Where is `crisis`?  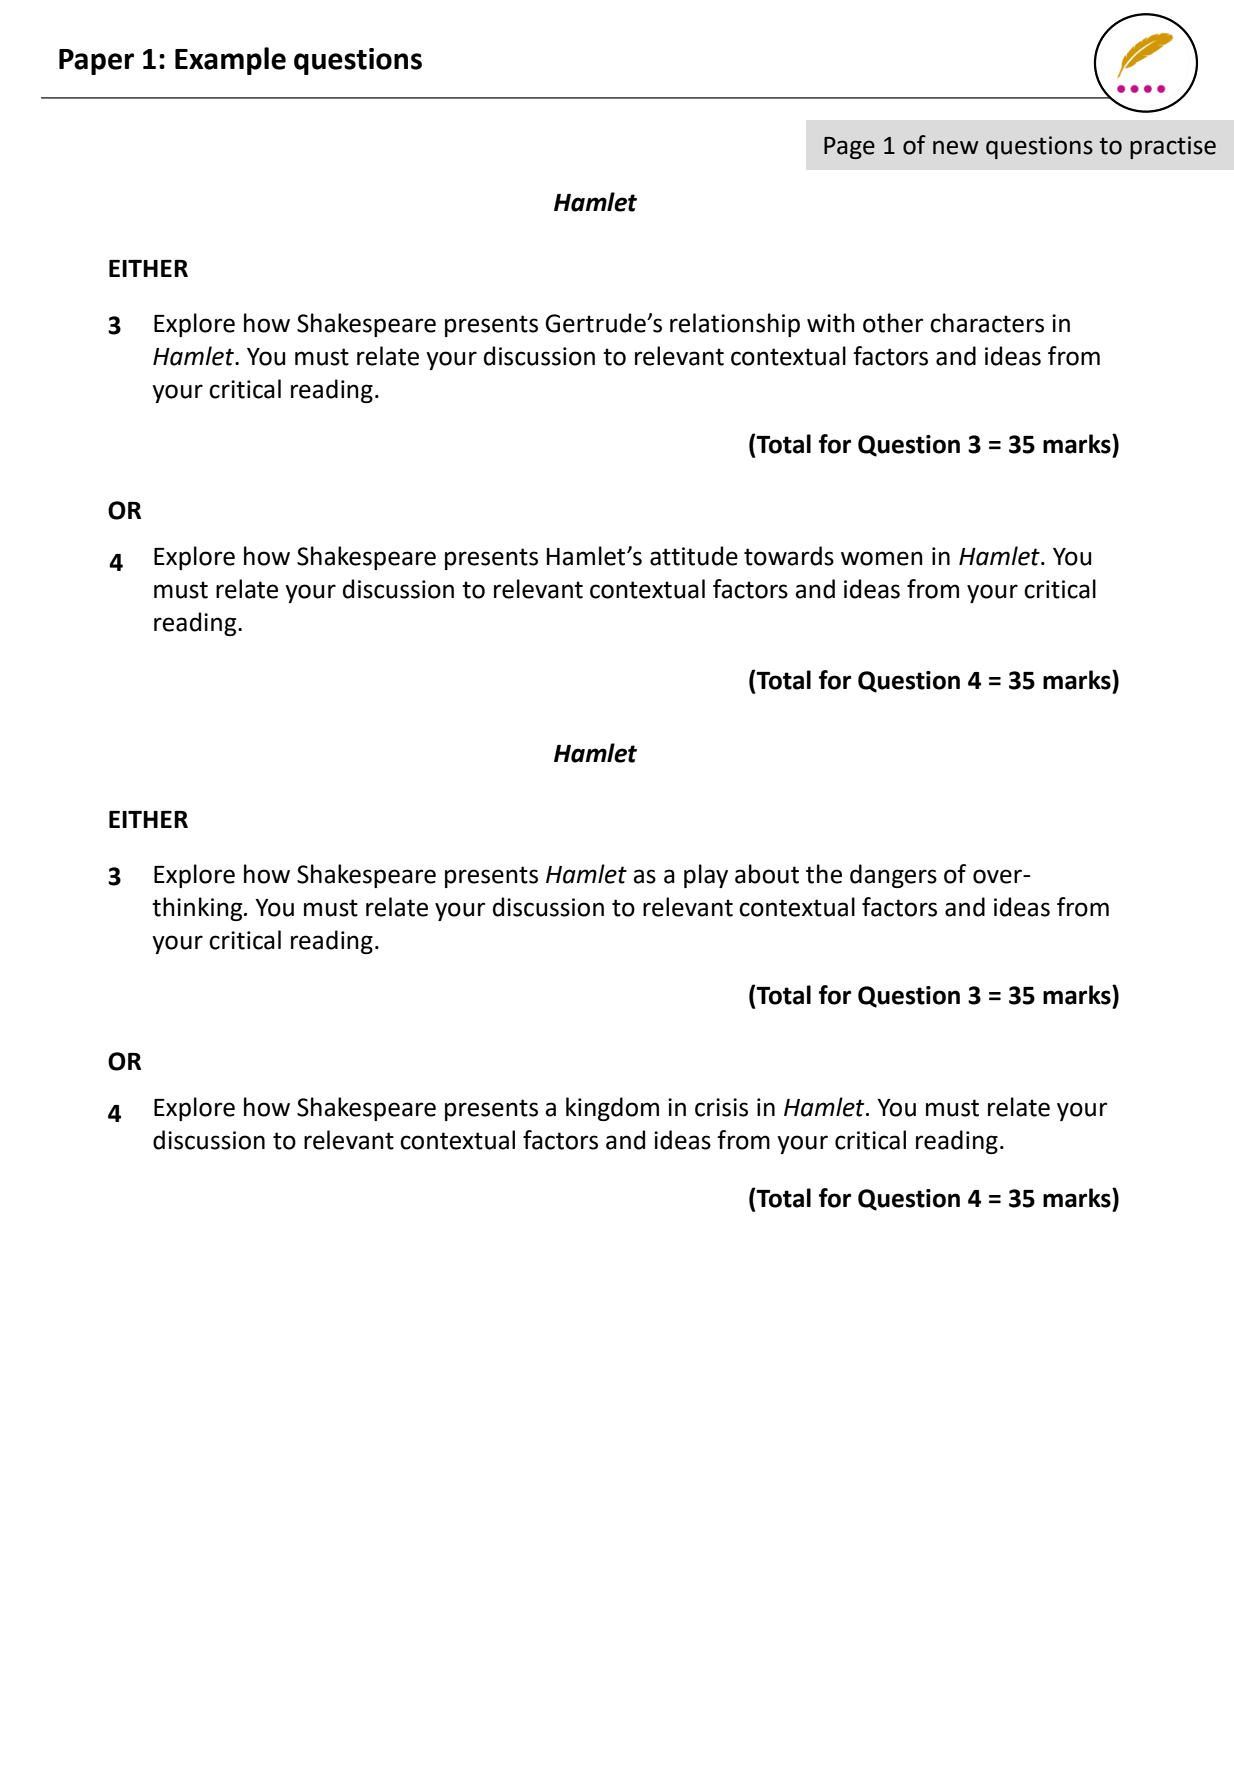 crisis is located at coordinates (721, 1107).
